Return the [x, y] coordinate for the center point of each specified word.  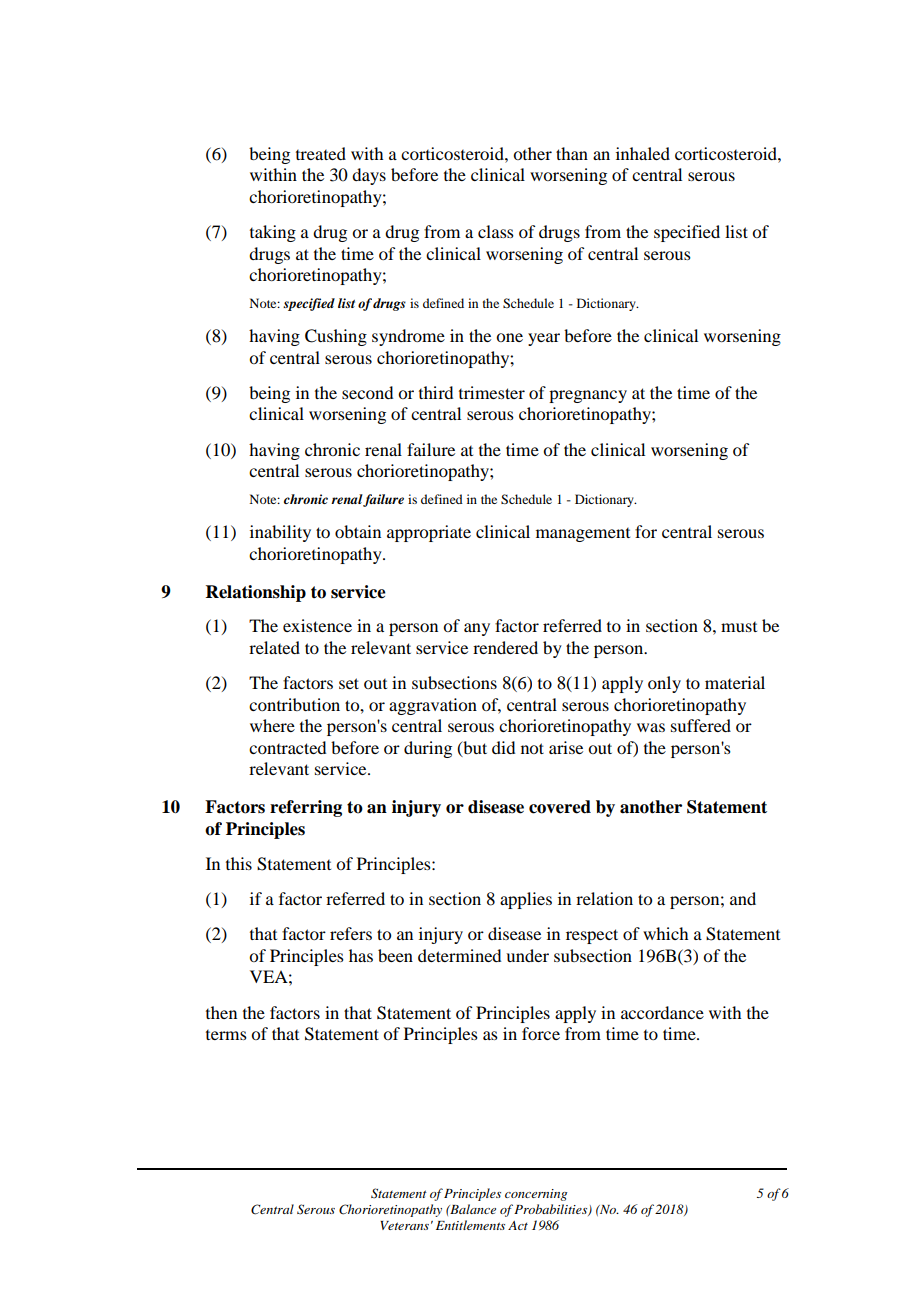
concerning [536, 1195]
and [743, 898]
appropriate [429, 533]
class [496, 231]
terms [226, 1035]
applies [526, 900]
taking [273, 233]
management [583, 535]
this [239, 863]
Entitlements [470, 1225]
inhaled [643, 153]
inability [280, 533]
